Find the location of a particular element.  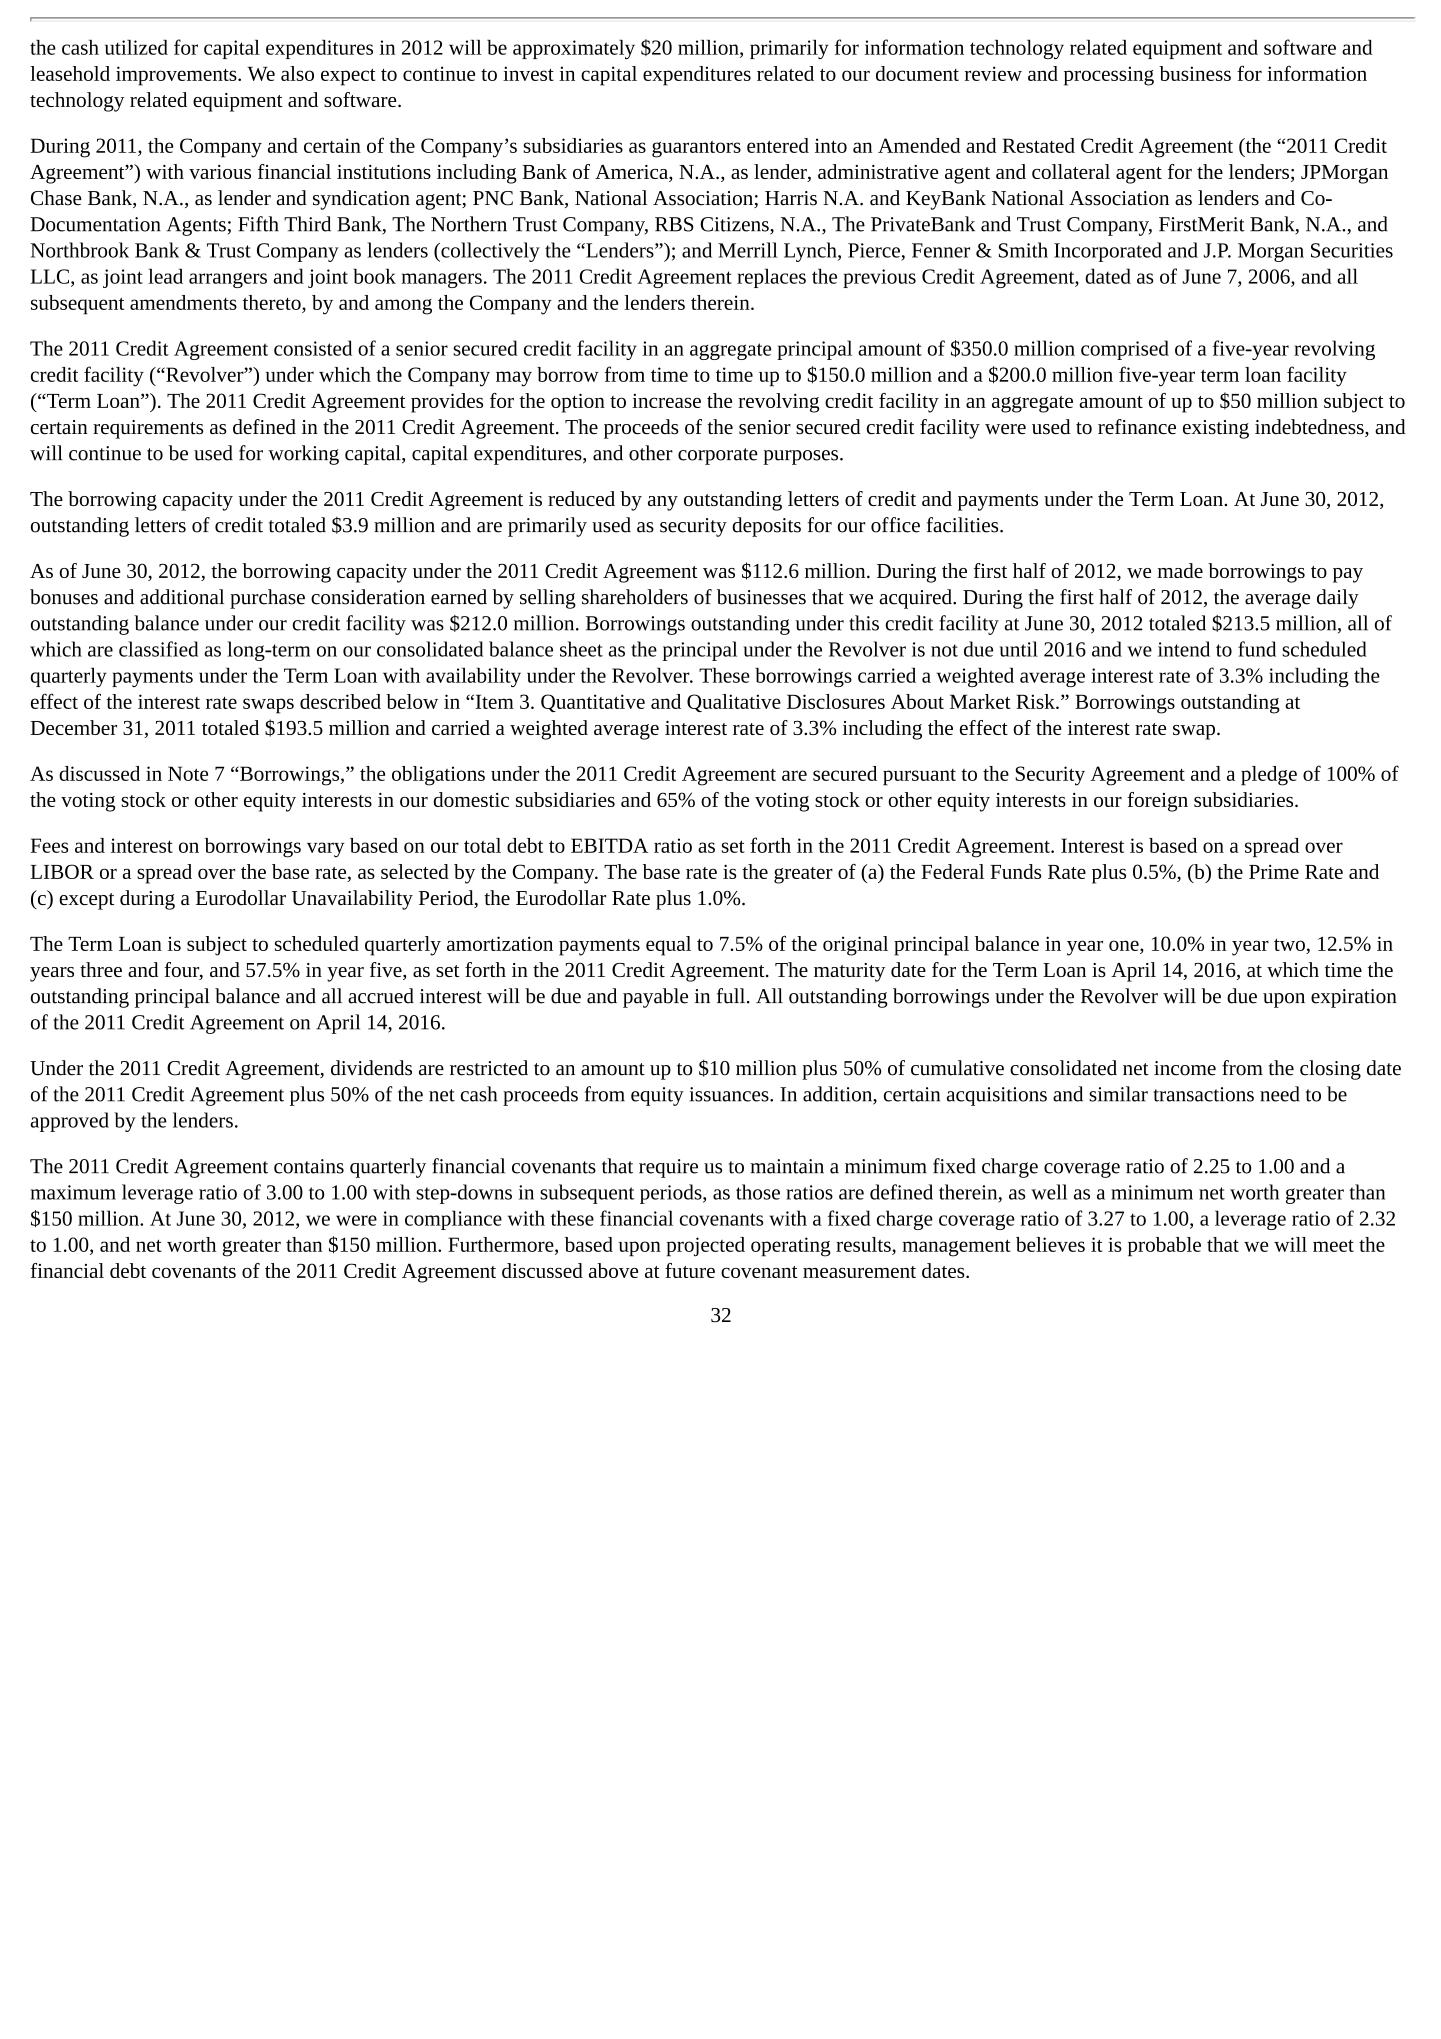

guarantors is located at coordinates (696, 149).
